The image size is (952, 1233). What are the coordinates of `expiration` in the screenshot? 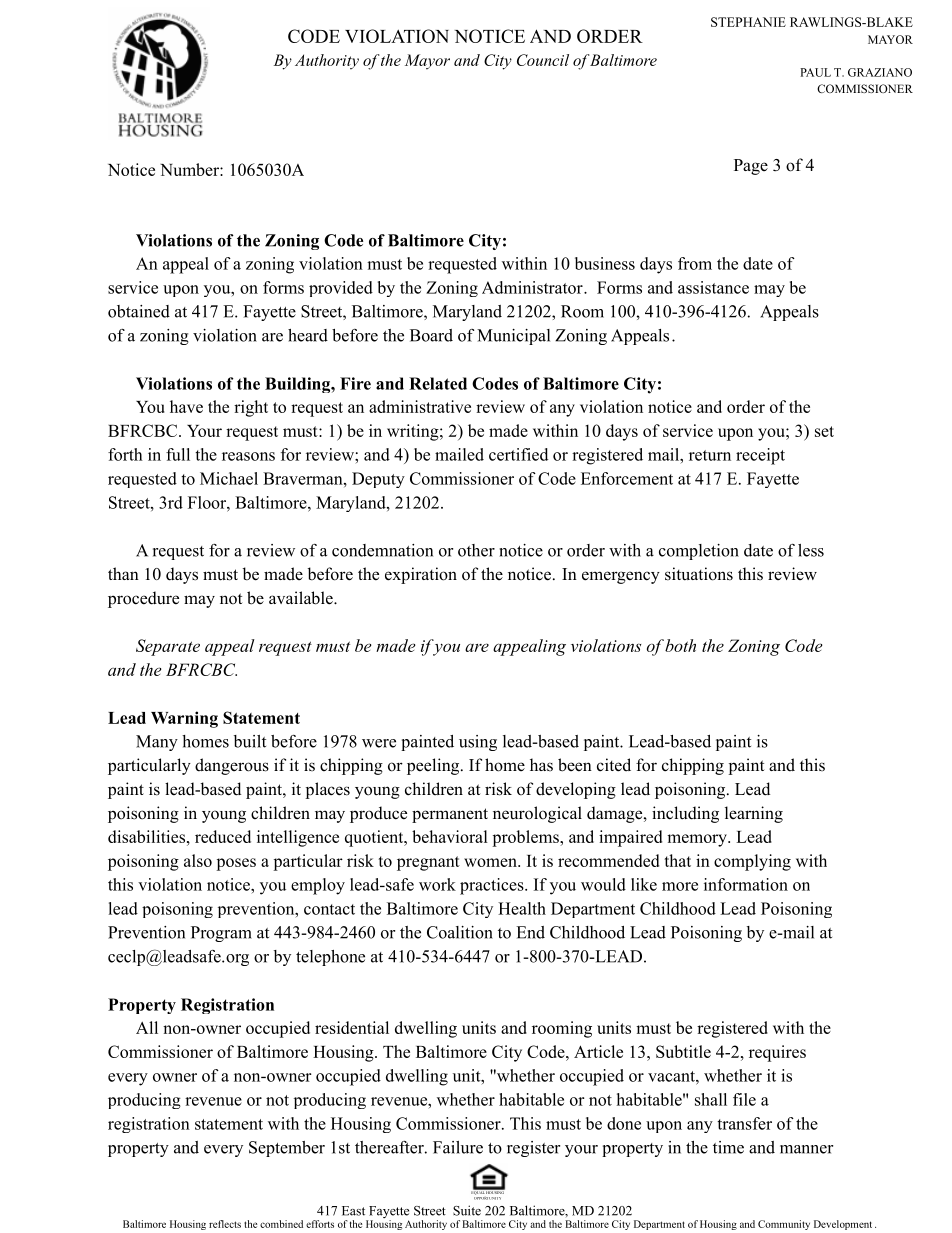 It's located at (421, 575).
